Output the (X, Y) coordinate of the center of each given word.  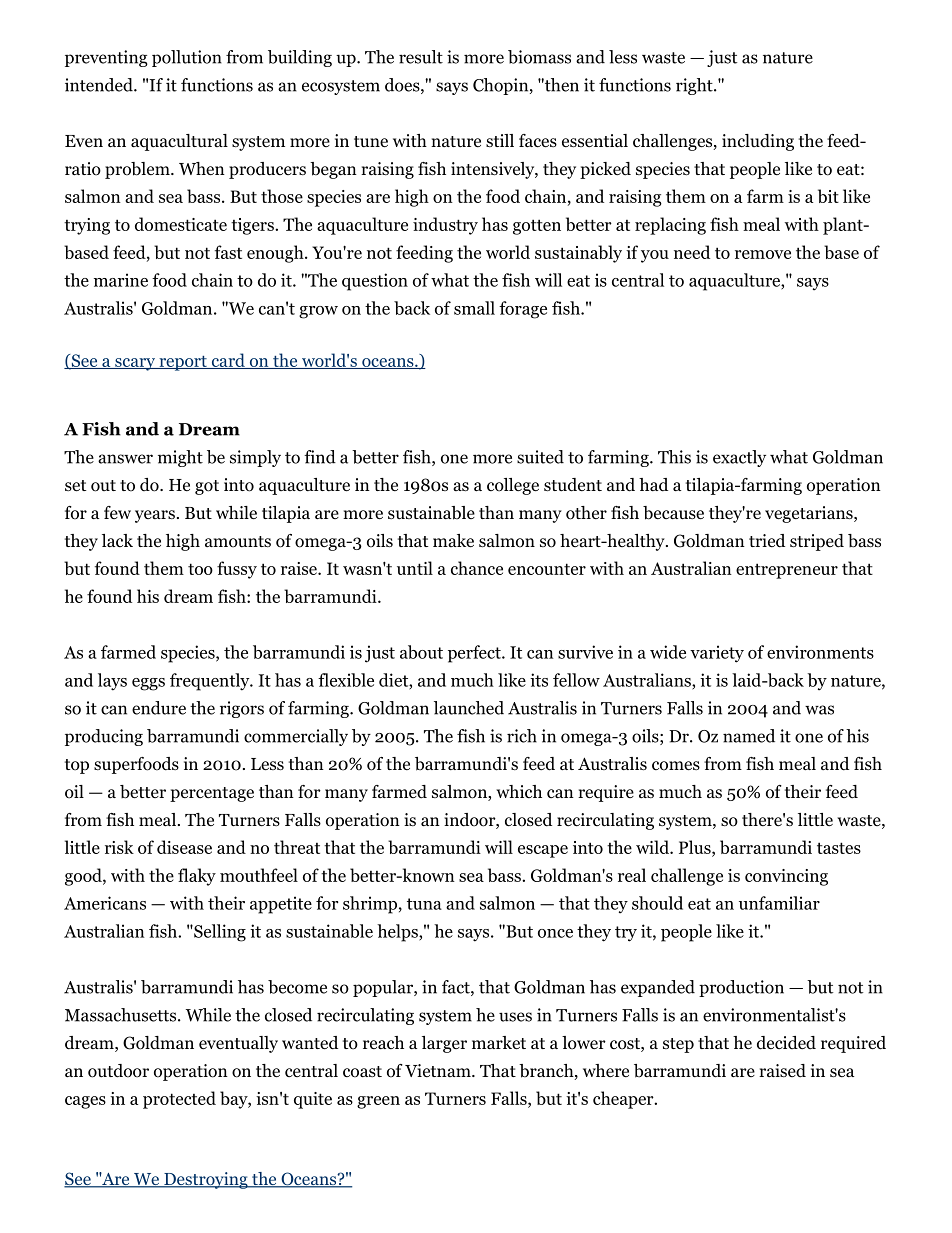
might (180, 458)
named (749, 736)
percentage (212, 794)
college (513, 486)
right (695, 86)
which (519, 791)
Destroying (206, 1180)
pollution (187, 58)
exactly (739, 458)
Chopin (502, 86)
